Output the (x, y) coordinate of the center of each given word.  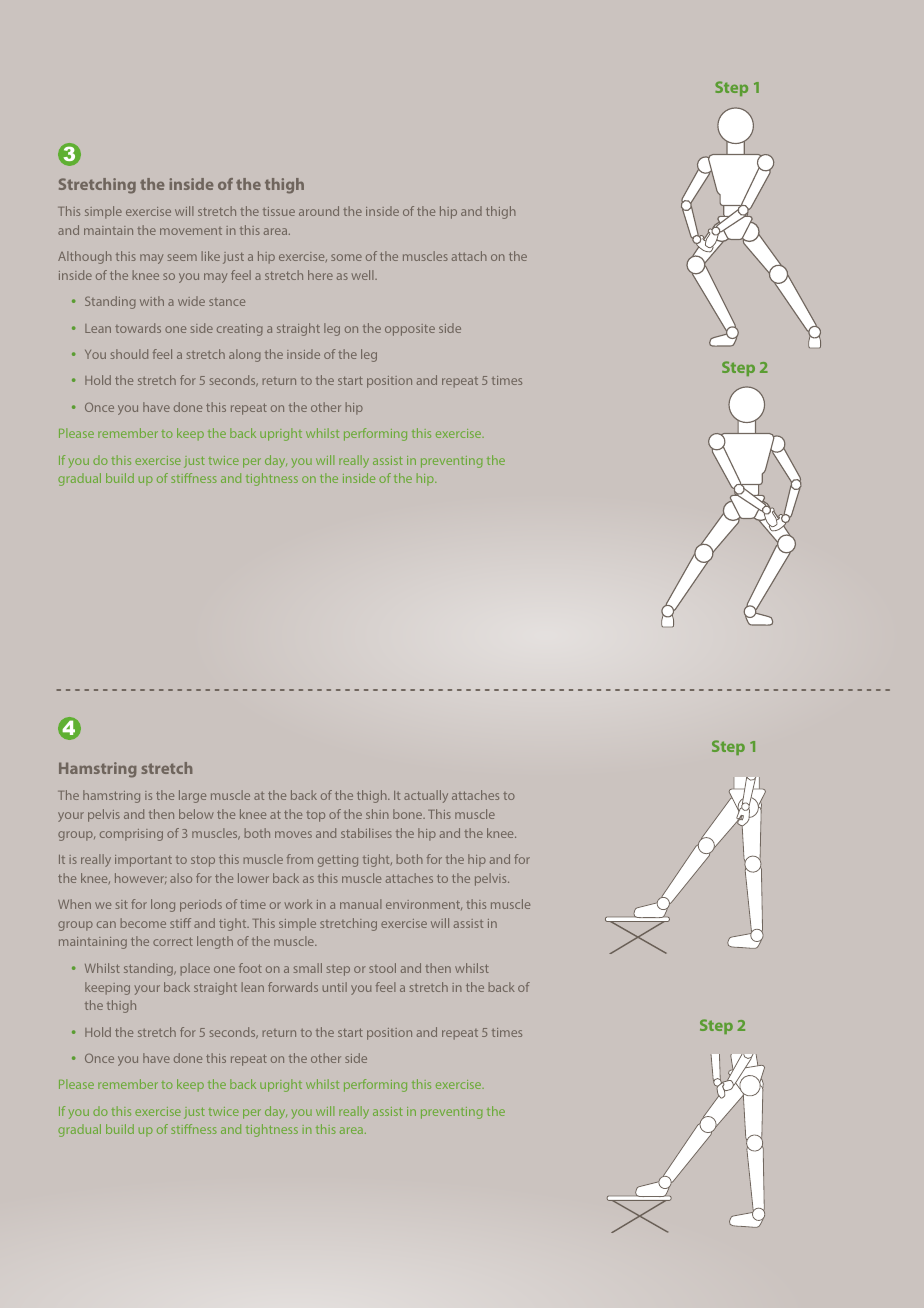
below (196, 814)
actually (426, 796)
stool (382, 968)
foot (250, 968)
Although (85, 257)
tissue (279, 211)
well (364, 275)
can (106, 924)
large (192, 796)
